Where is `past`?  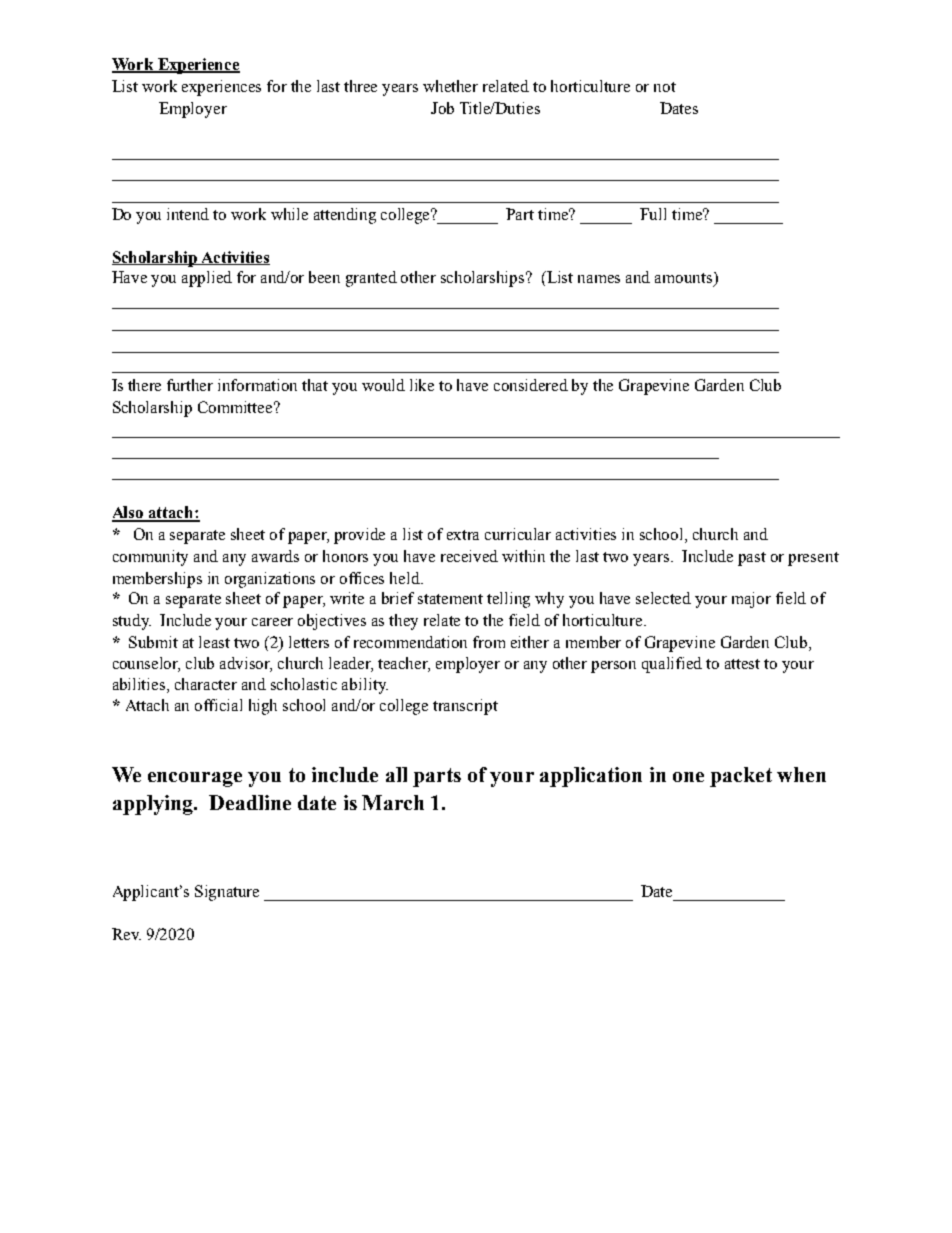 past is located at coordinates (752, 559).
